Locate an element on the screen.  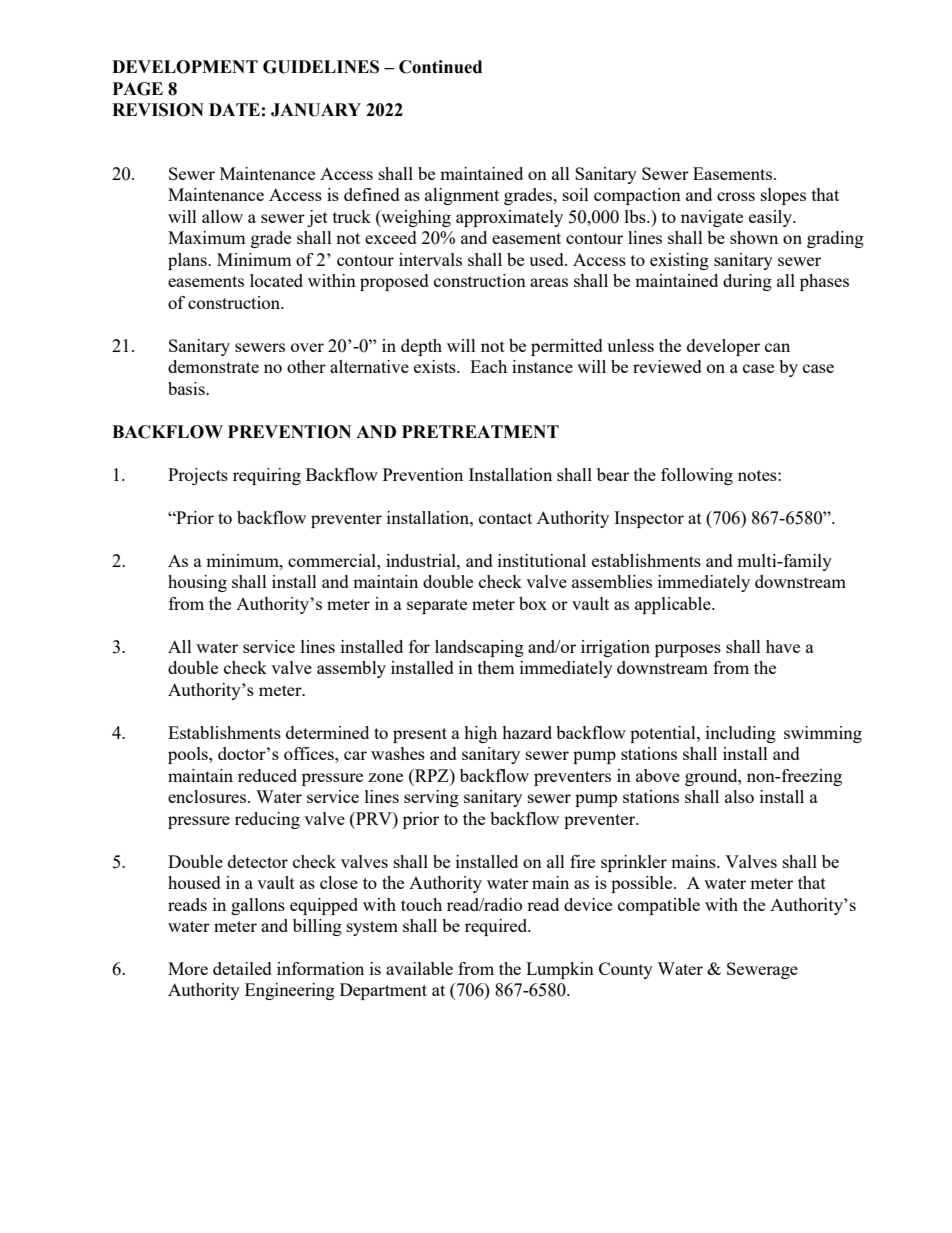
pools is located at coordinates (189, 755).
